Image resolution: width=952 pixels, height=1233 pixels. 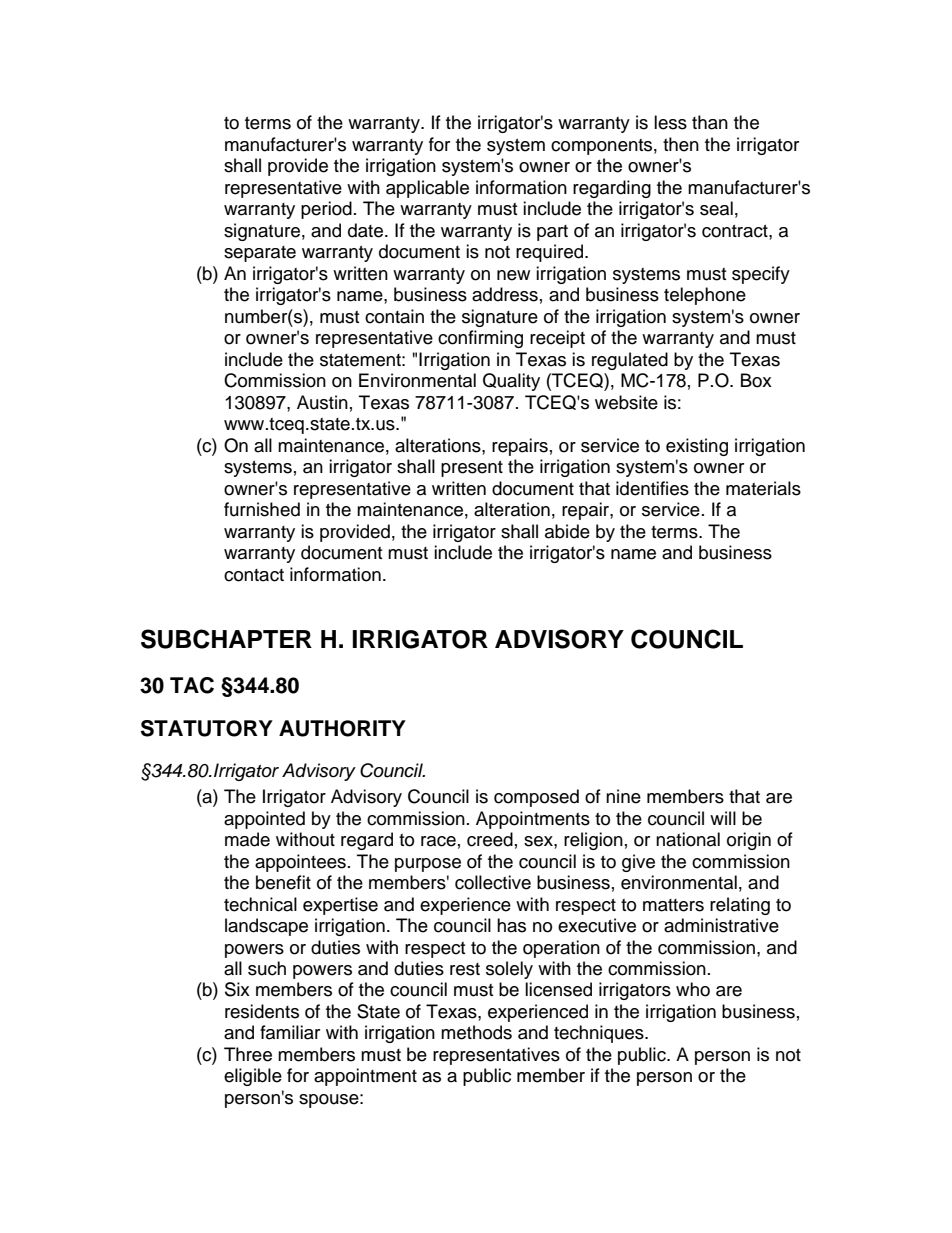 What do you see at coordinates (536, 798) in the page?
I see `composed` at bounding box center [536, 798].
